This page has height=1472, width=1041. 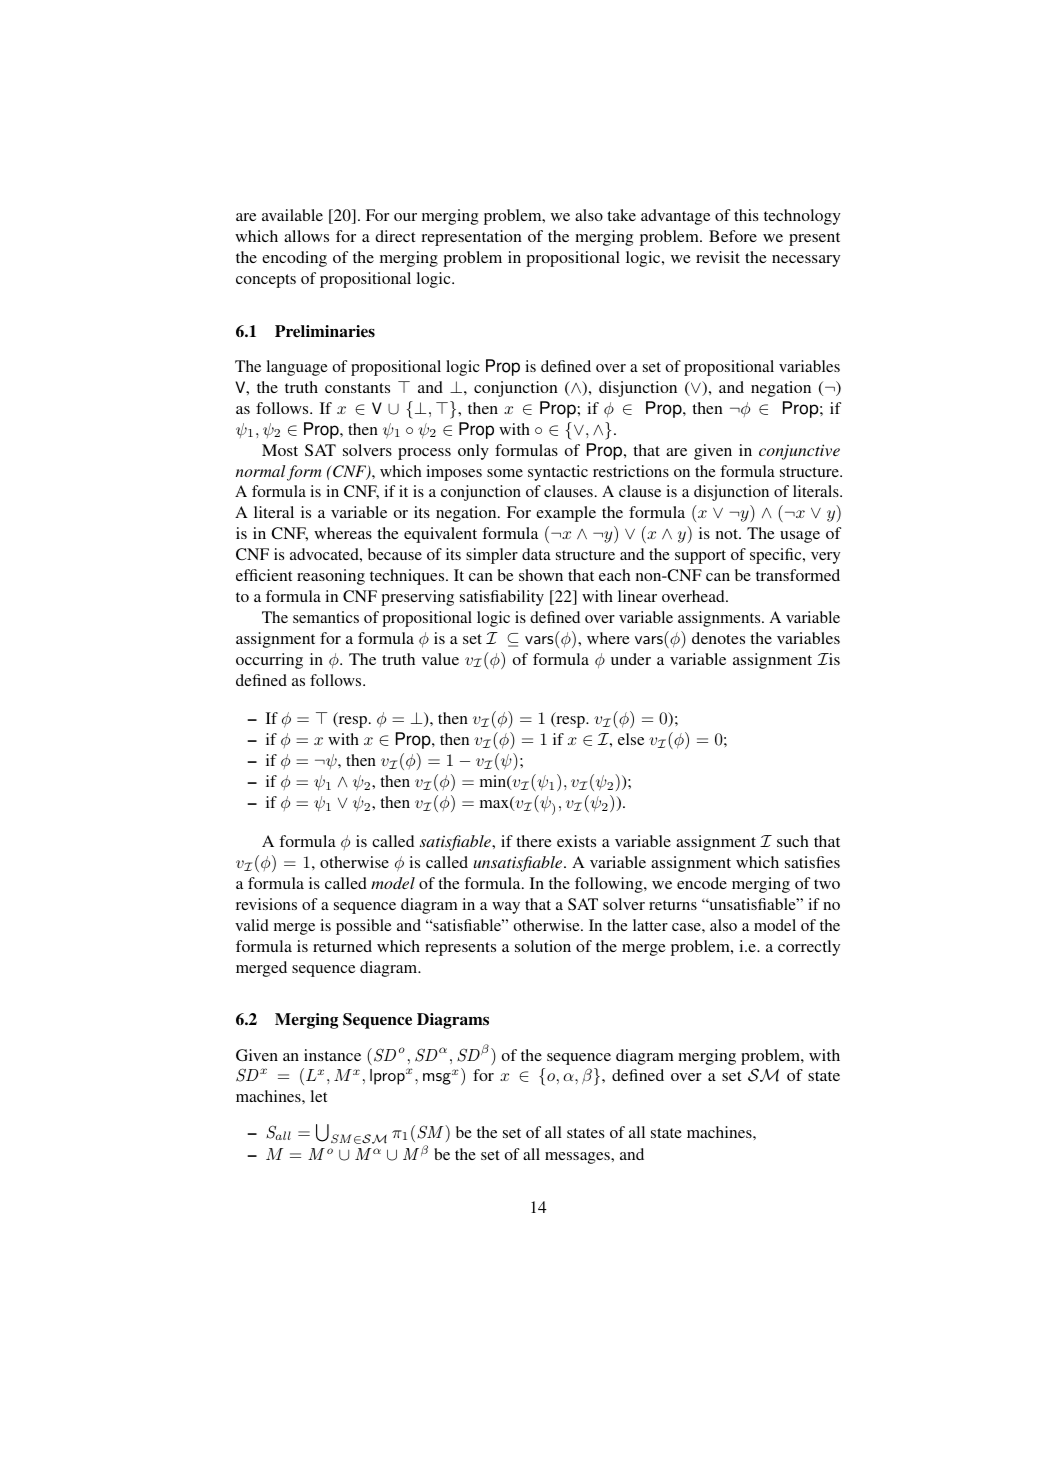 I want to click on solution, so click(x=543, y=946).
